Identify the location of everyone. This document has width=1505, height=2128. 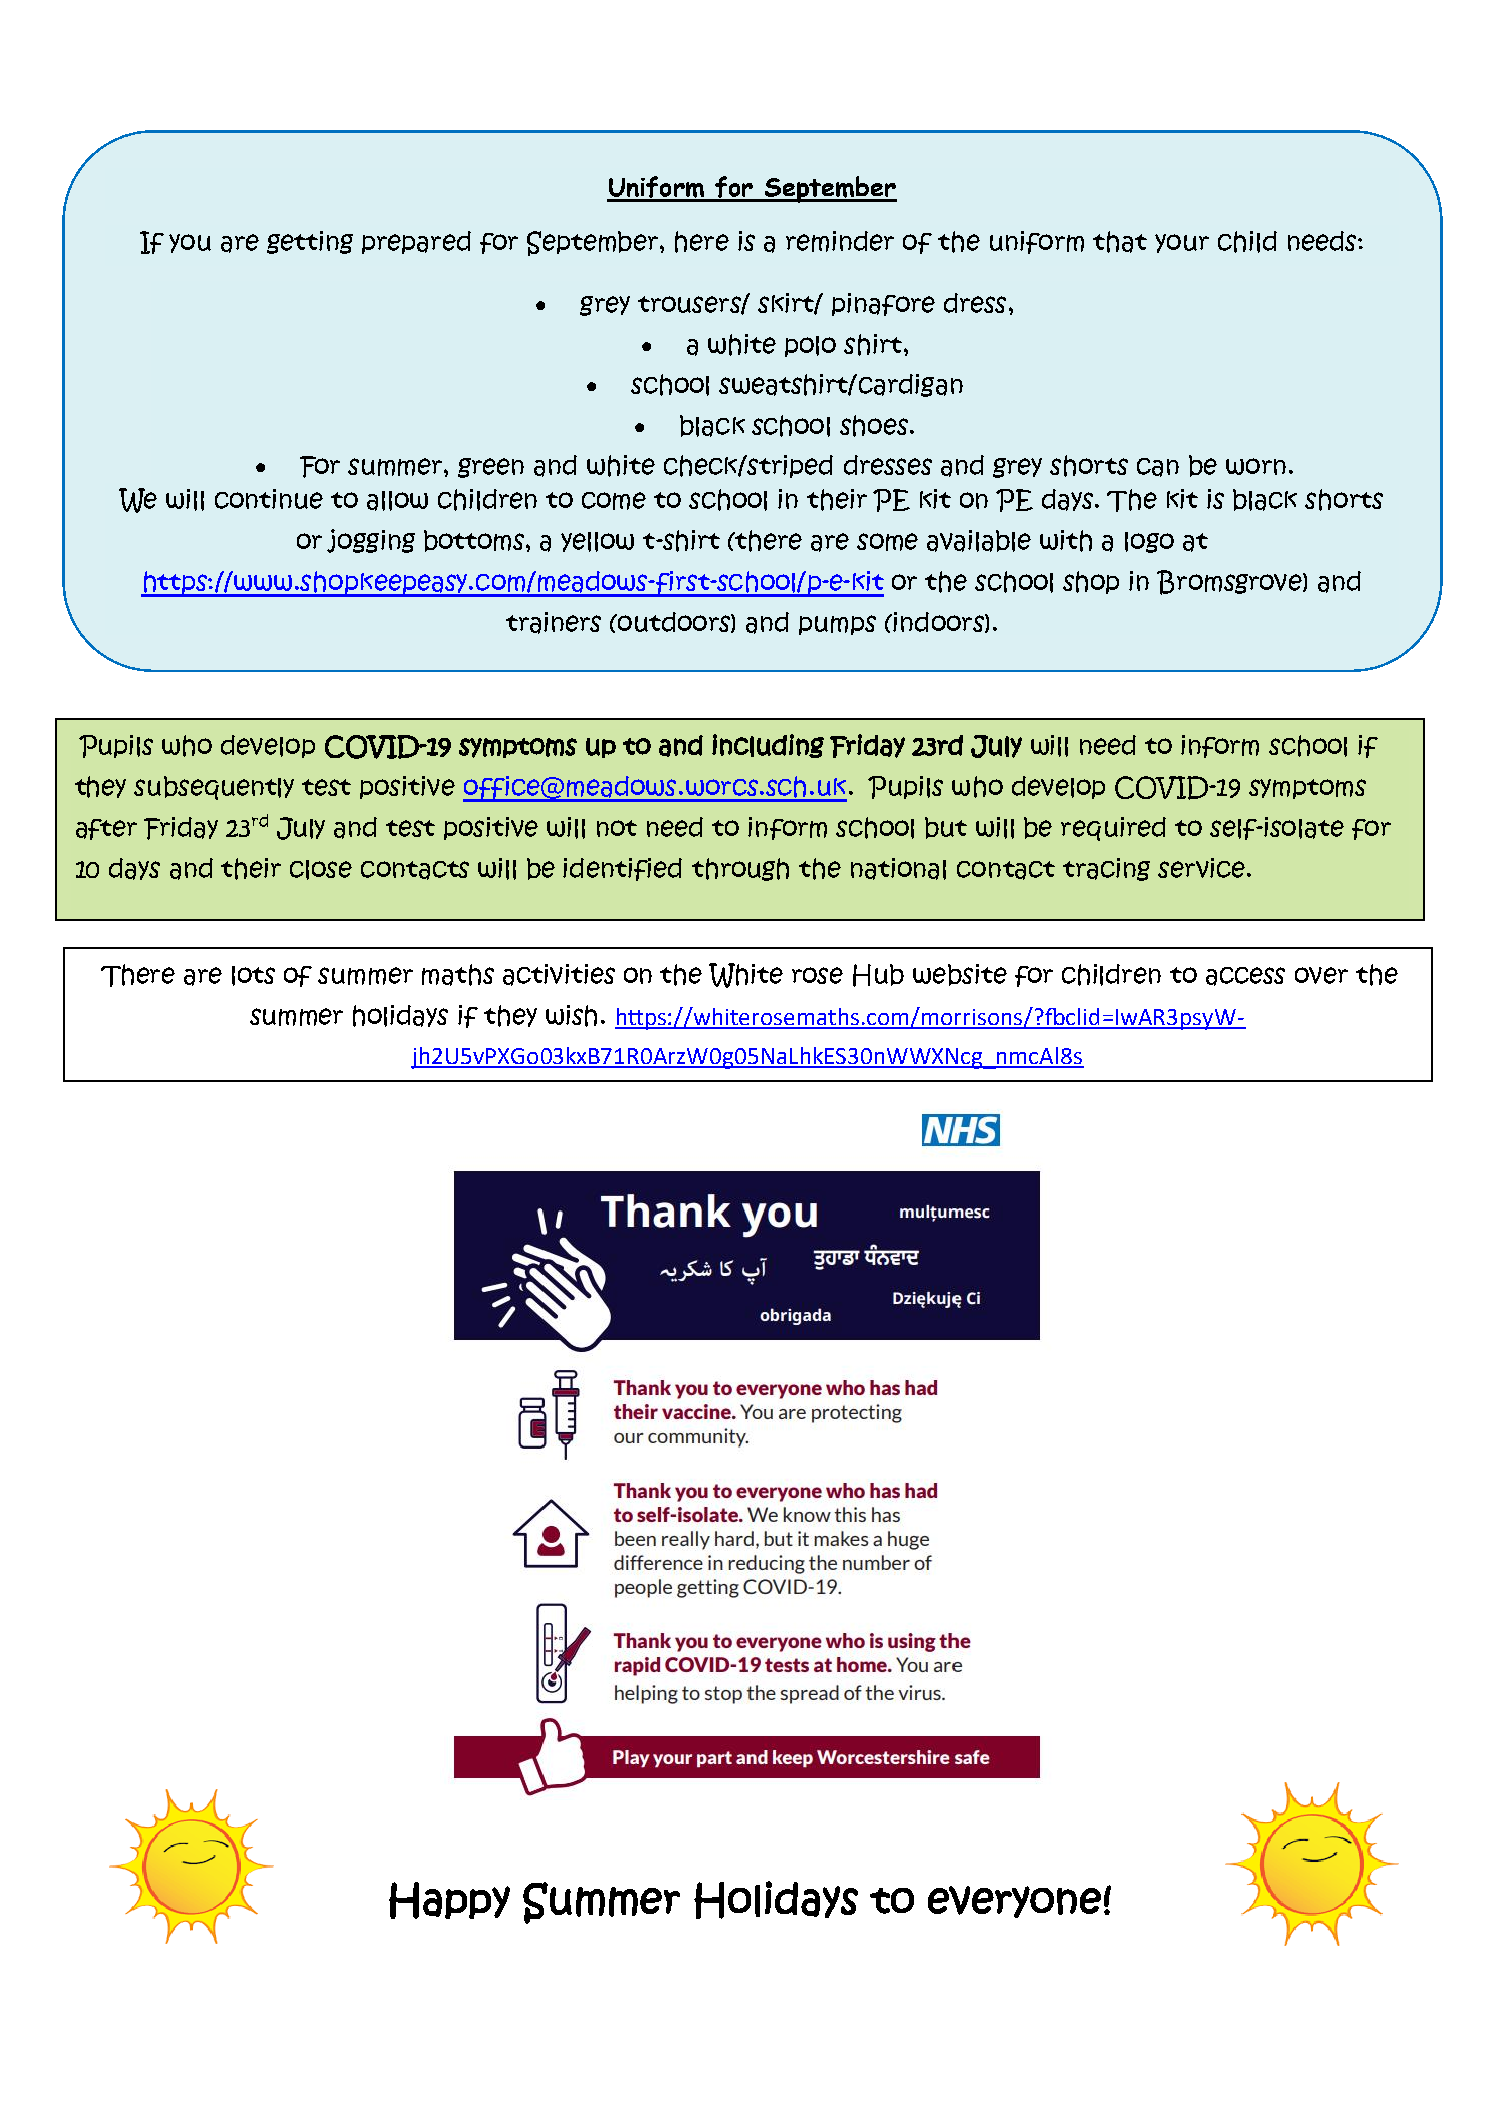
(1014, 1902).
